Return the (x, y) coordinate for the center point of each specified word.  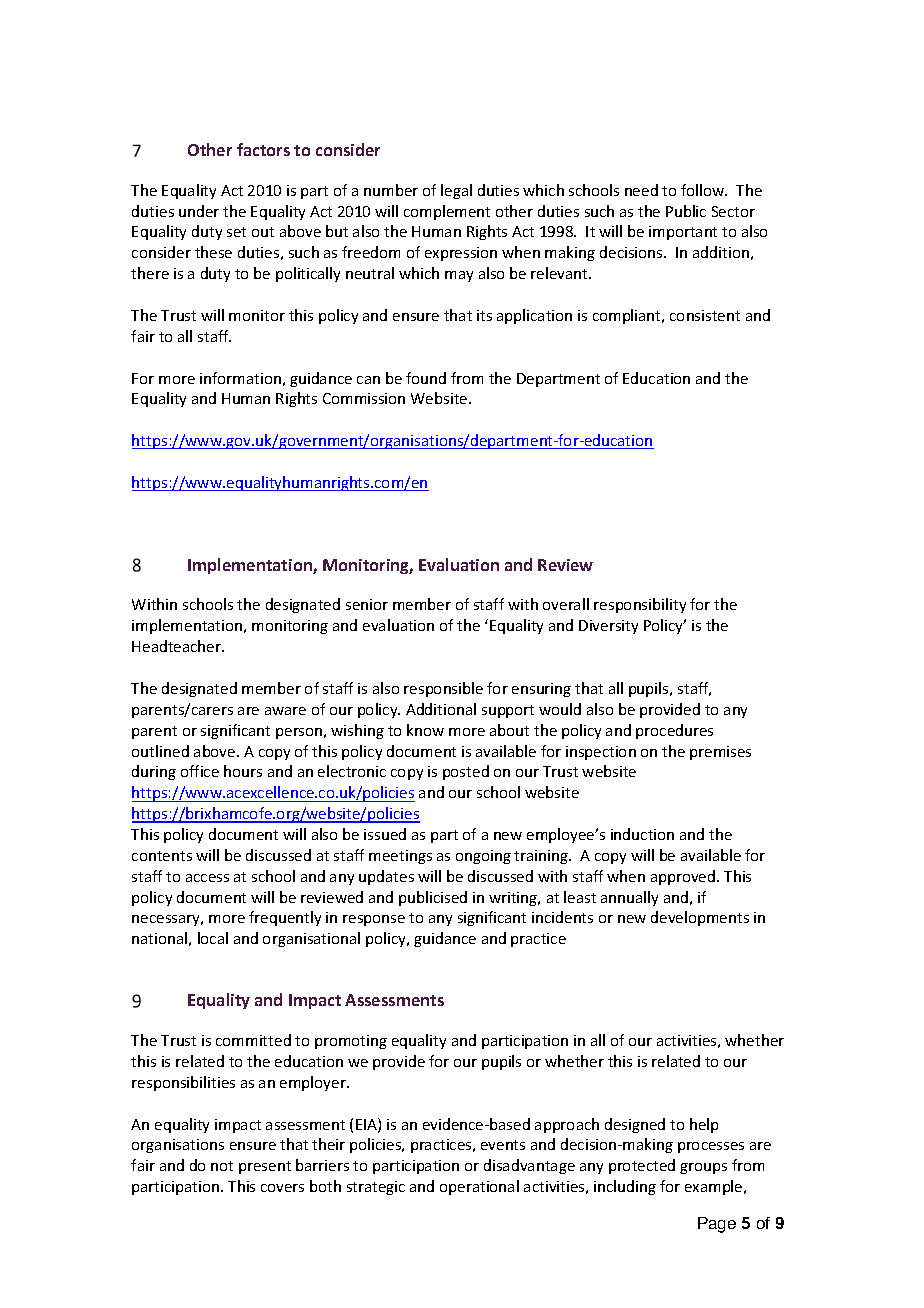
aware (285, 711)
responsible (443, 689)
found (426, 378)
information (240, 378)
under (199, 211)
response (374, 920)
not (222, 1166)
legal (456, 191)
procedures (674, 731)
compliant (628, 316)
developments (700, 918)
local (213, 938)
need (641, 190)
